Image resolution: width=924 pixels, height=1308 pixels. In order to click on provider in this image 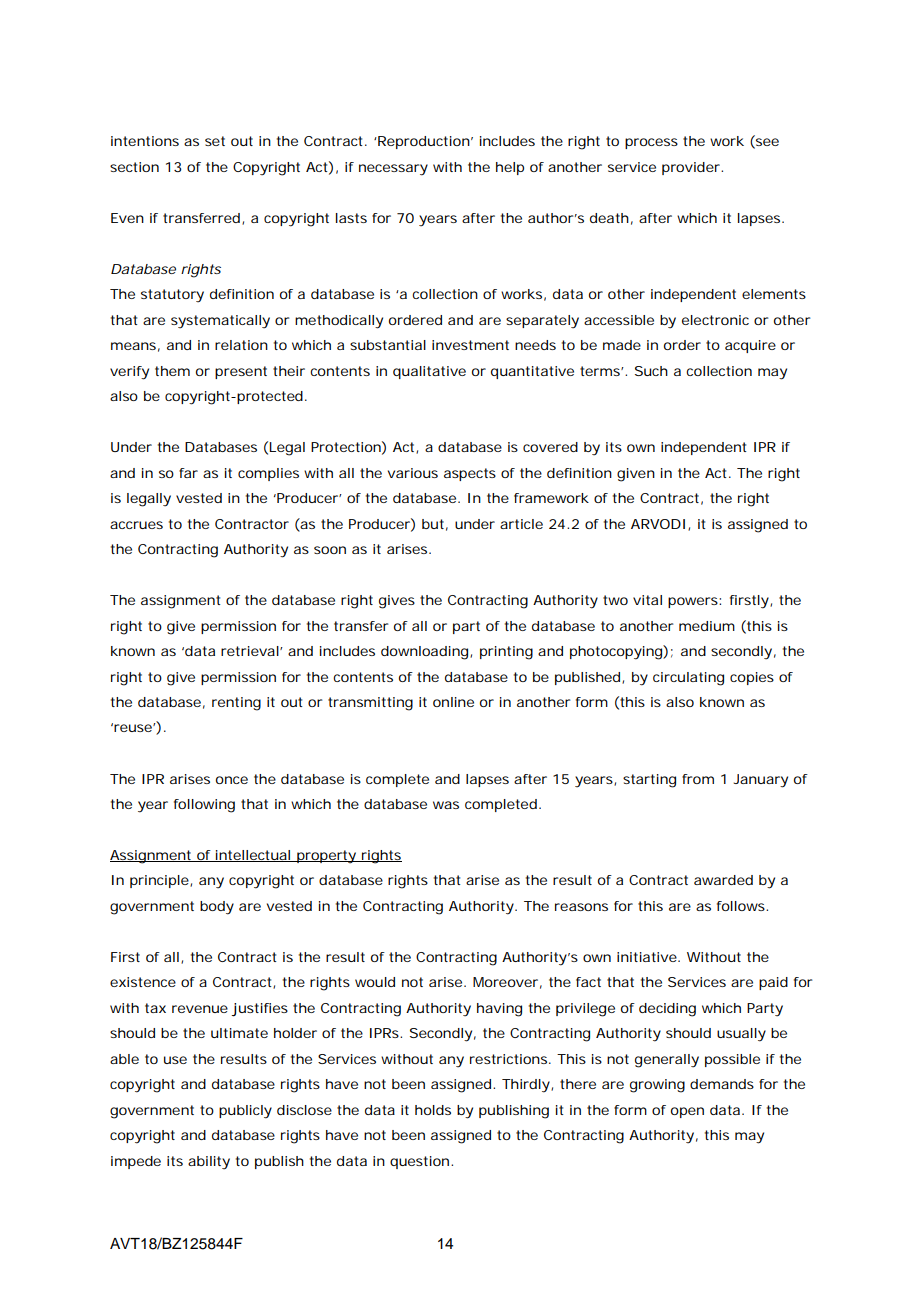, I will do `click(692, 168)`.
